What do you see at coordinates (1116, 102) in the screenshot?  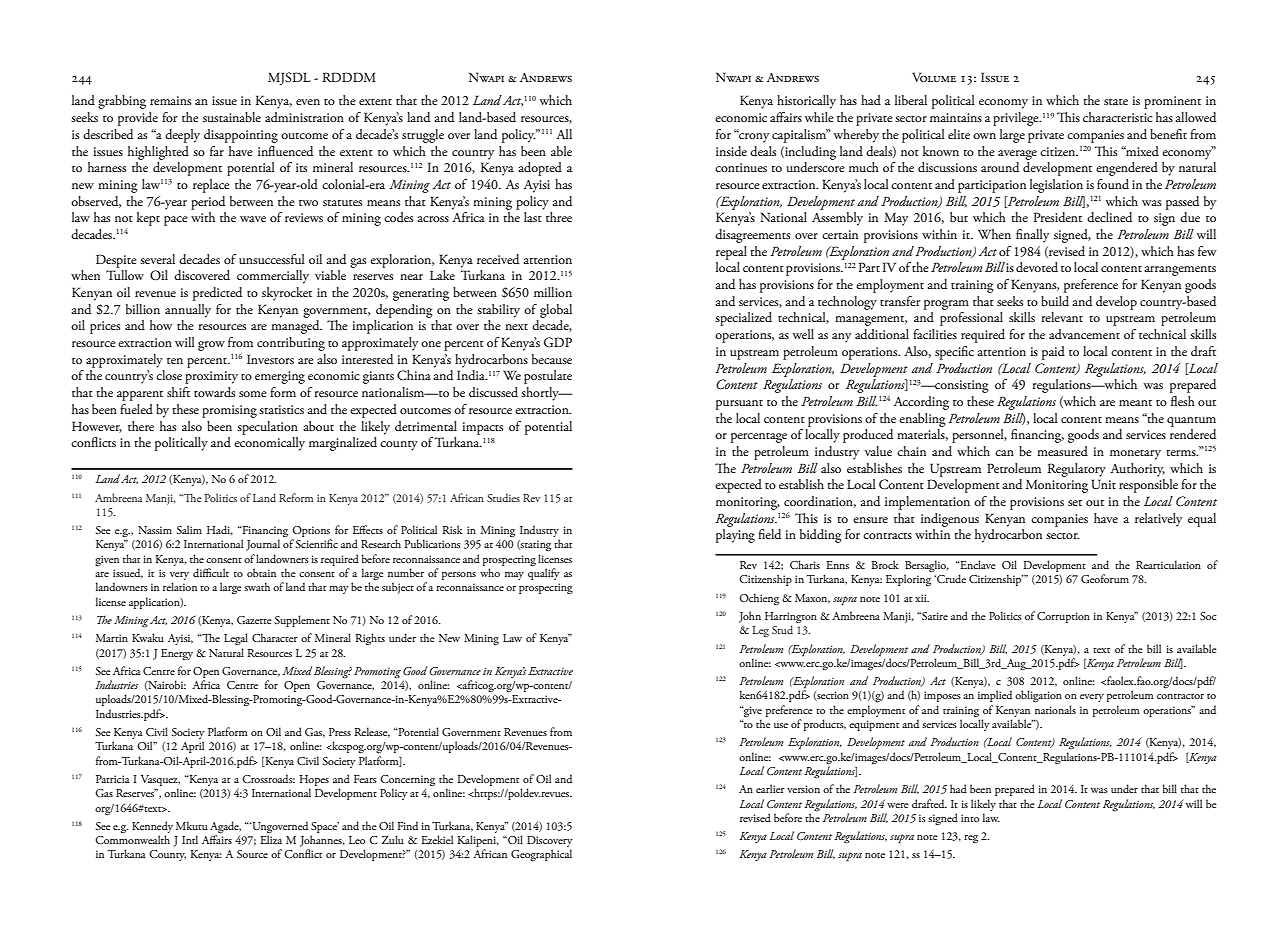 I see `state` at bounding box center [1116, 102].
